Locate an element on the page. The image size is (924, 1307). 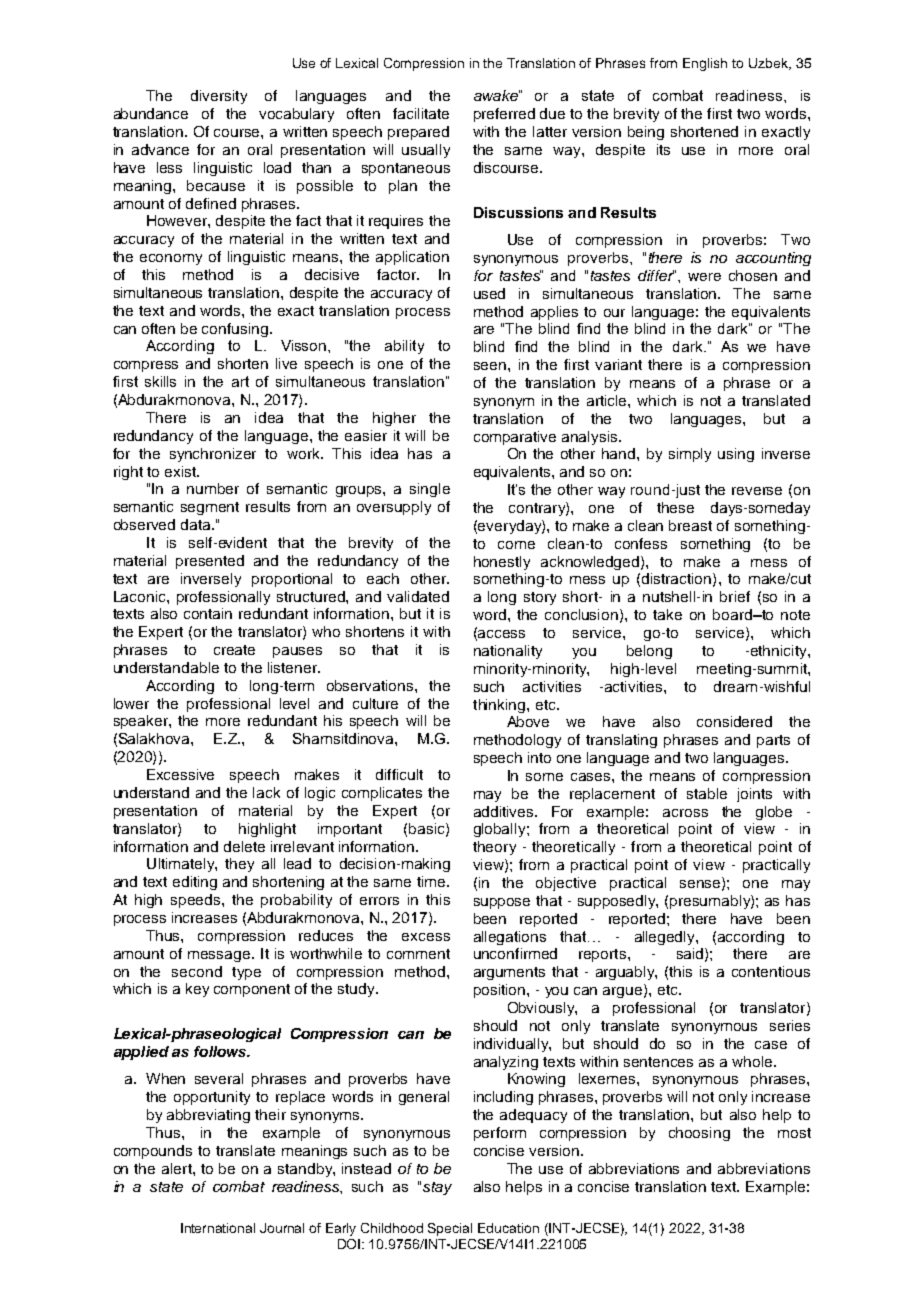
ethnicity is located at coordinates (778, 652).
